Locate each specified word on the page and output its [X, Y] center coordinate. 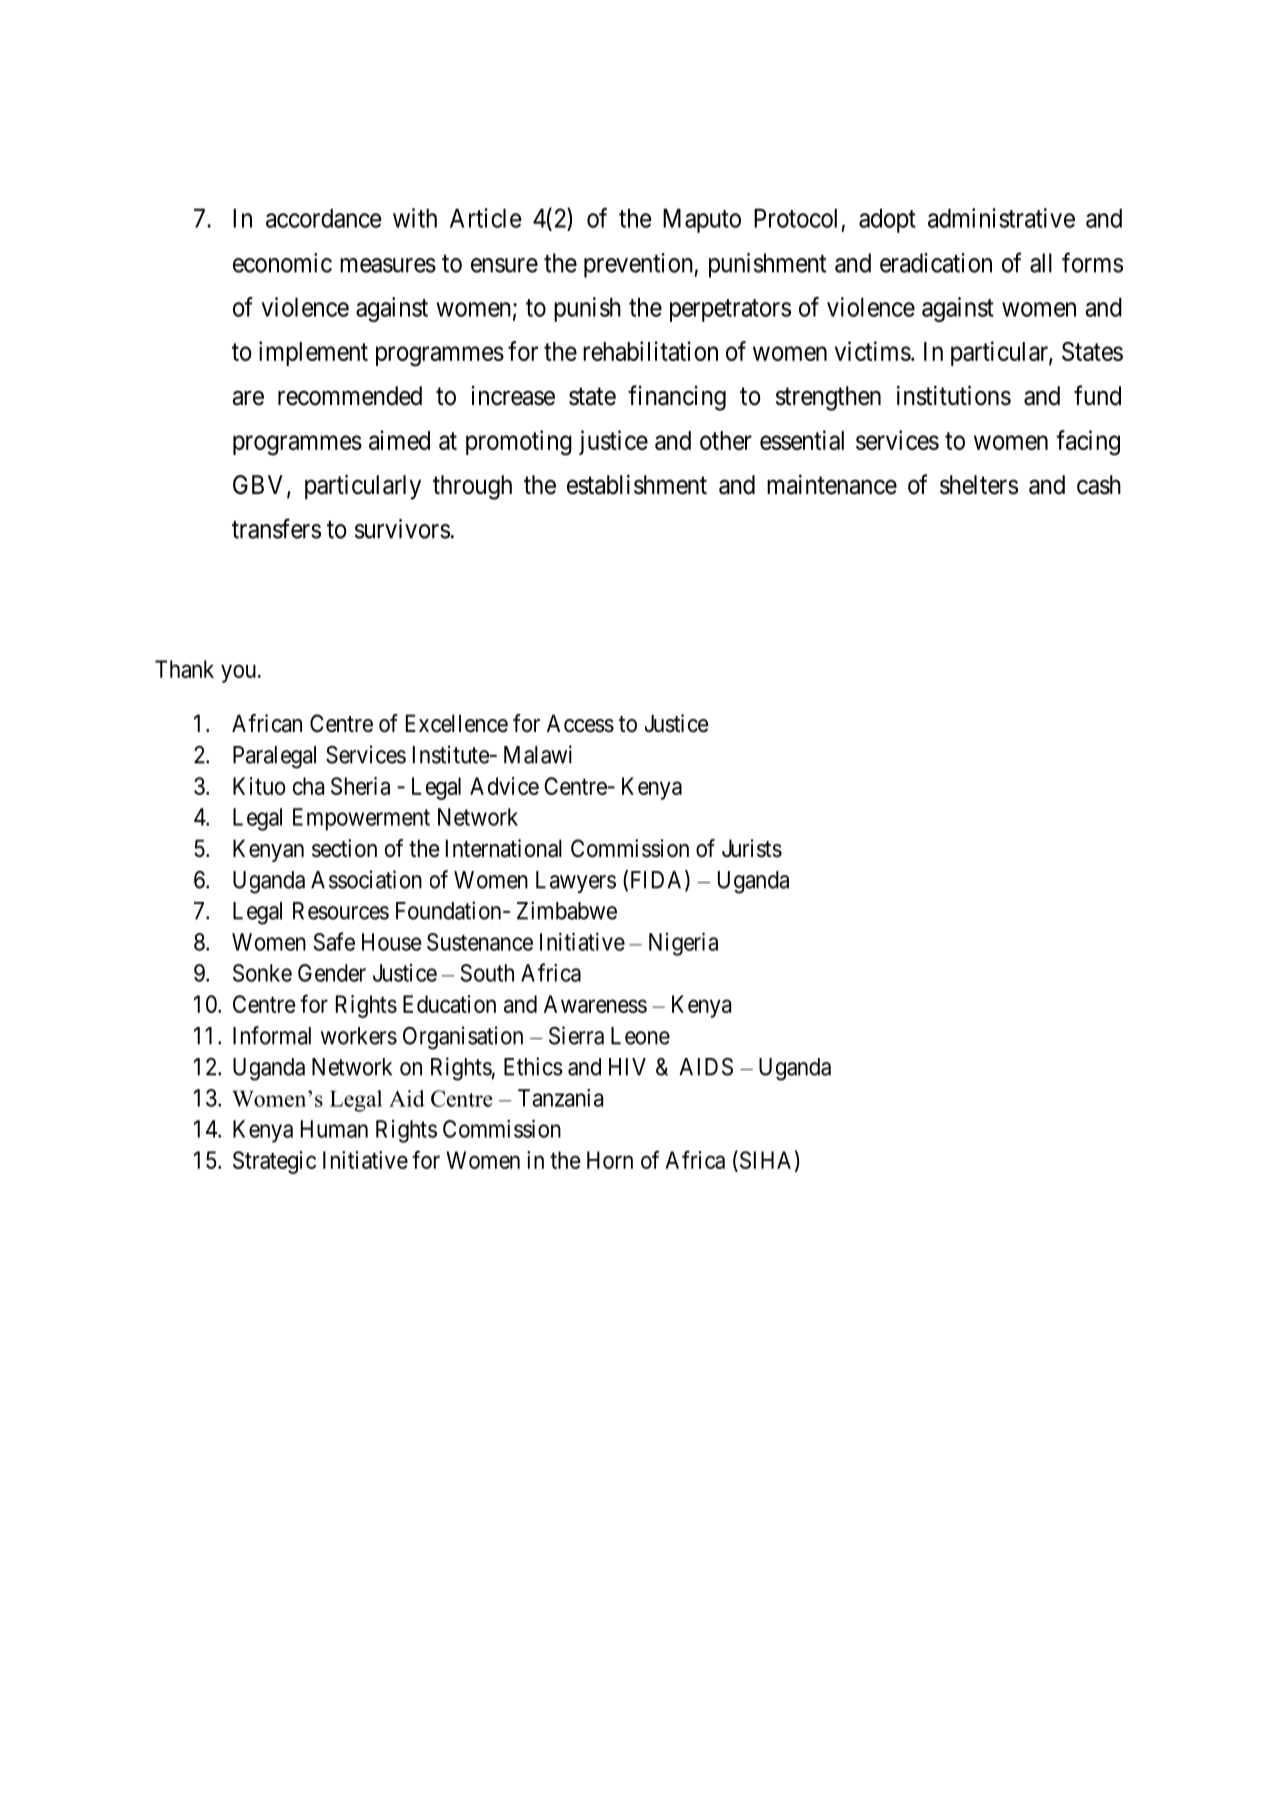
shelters [979, 485]
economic [282, 263]
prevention [639, 265]
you [238, 674]
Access [580, 723]
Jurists [752, 848]
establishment [637, 484]
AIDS [706, 1067]
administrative [1001, 218]
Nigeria [683, 944]
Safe [334, 941]
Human [334, 1129]
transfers [276, 528]
